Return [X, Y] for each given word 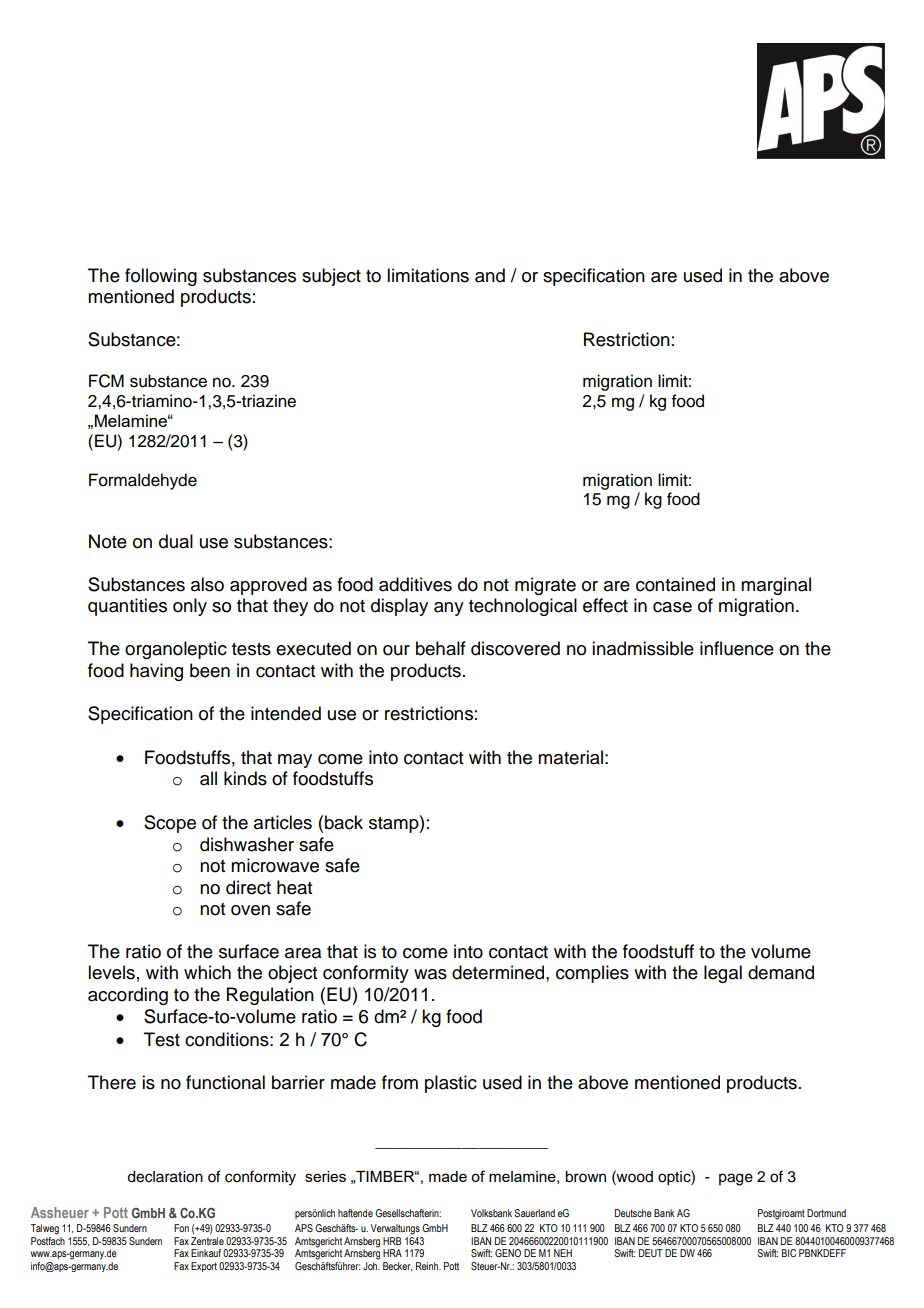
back [344, 822]
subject [331, 277]
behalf [441, 648]
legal [723, 974]
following [161, 277]
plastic [451, 1084]
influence [737, 648]
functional [225, 1082]
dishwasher [247, 844]
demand [781, 972]
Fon [181, 1228]
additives [415, 584]
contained [675, 584]
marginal [776, 586]
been [210, 670]
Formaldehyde [143, 481]
